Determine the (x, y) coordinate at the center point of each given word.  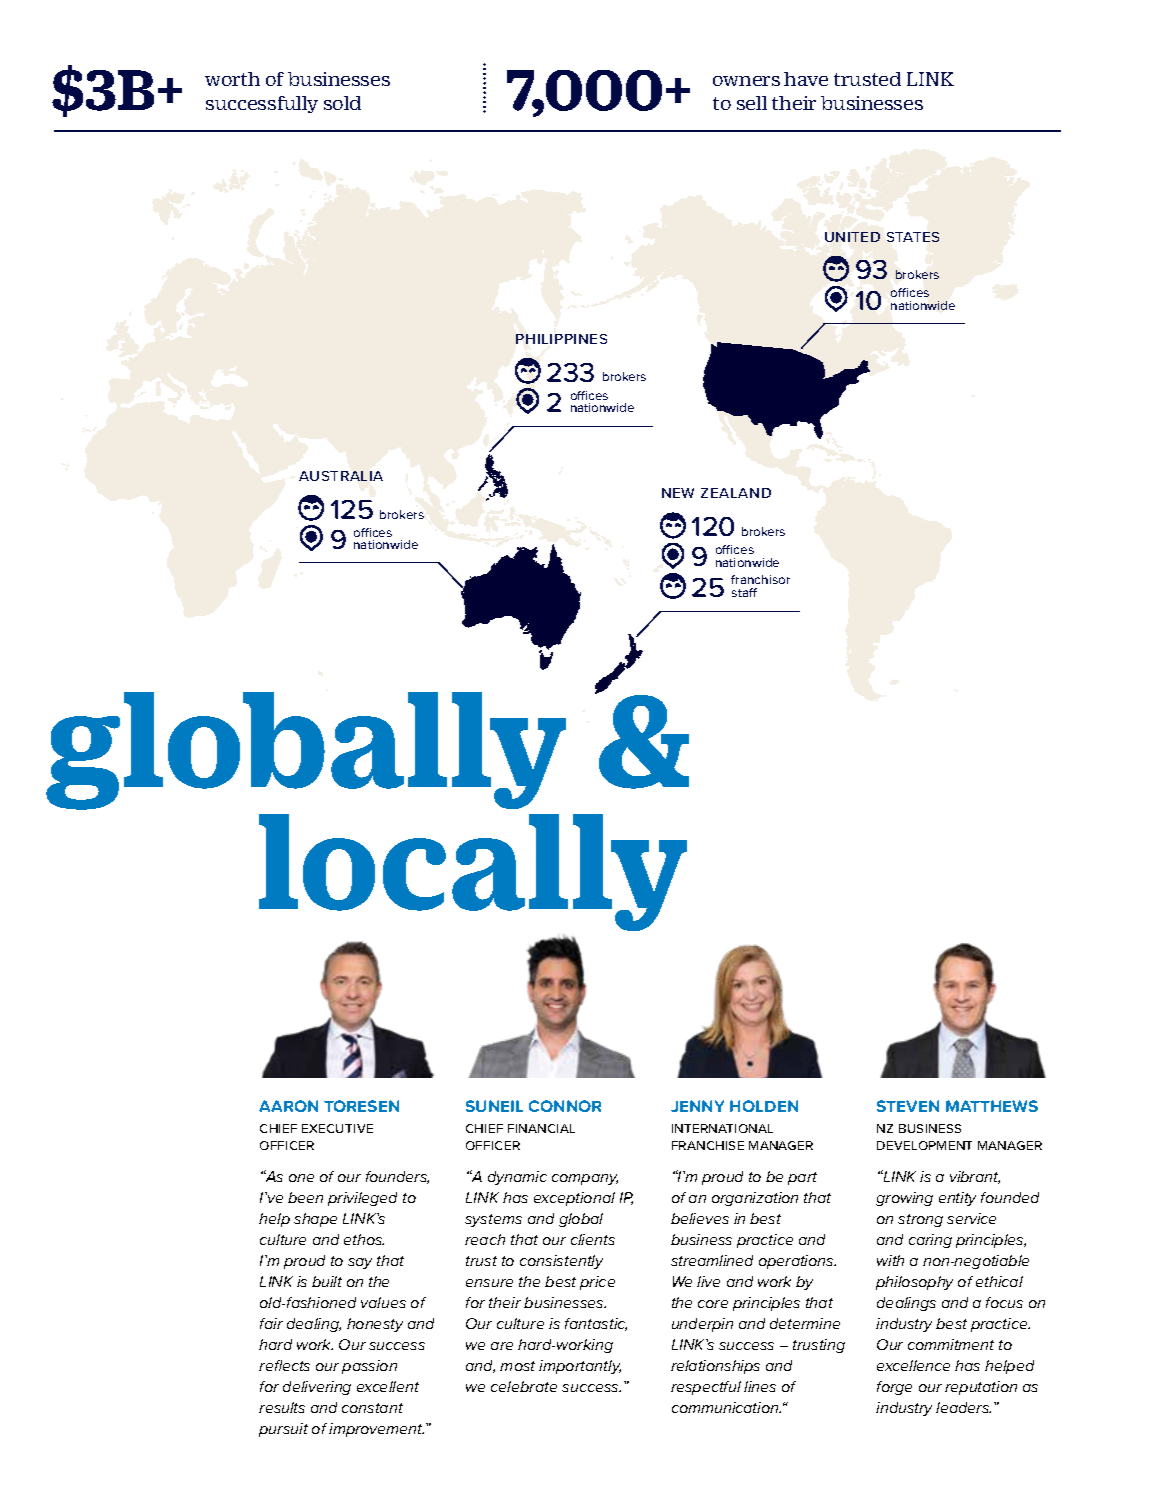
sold (342, 103)
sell (752, 103)
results (282, 1407)
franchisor (760, 579)
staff (744, 592)
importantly (580, 1367)
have (806, 79)
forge (894, 1388)
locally (473, 872)
